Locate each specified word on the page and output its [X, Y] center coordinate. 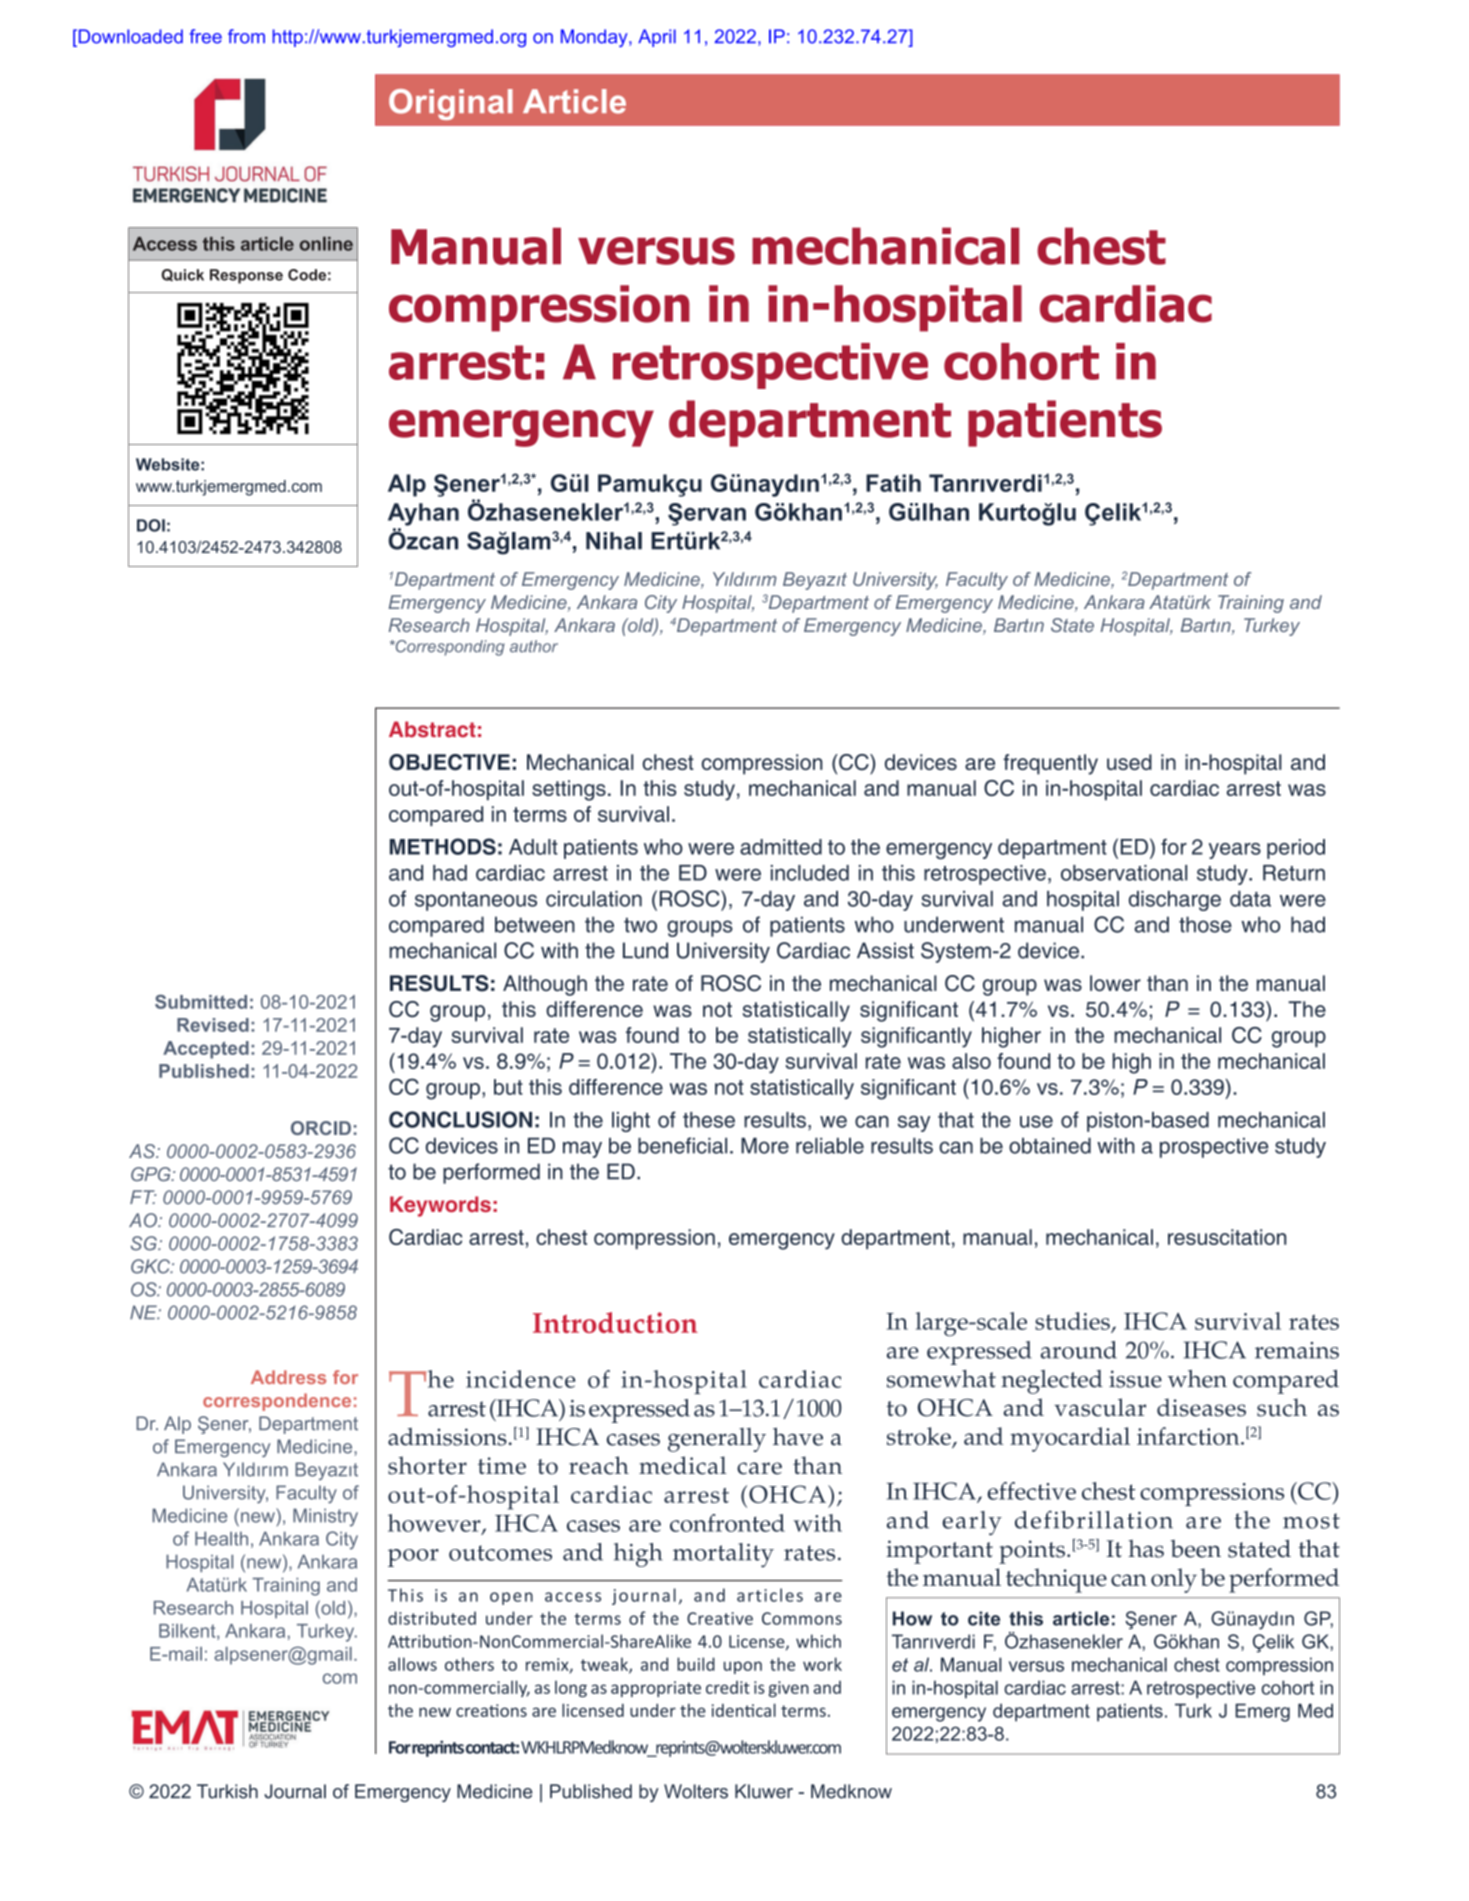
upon [743, 1667]
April [657, 38]
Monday [595, 38]
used [1129, 762]
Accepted [206, 1050]
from [246, 36]
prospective [1214, 1148]
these [709, 1120]
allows [412, 1664]
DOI [151, 525]
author [534, 646]
